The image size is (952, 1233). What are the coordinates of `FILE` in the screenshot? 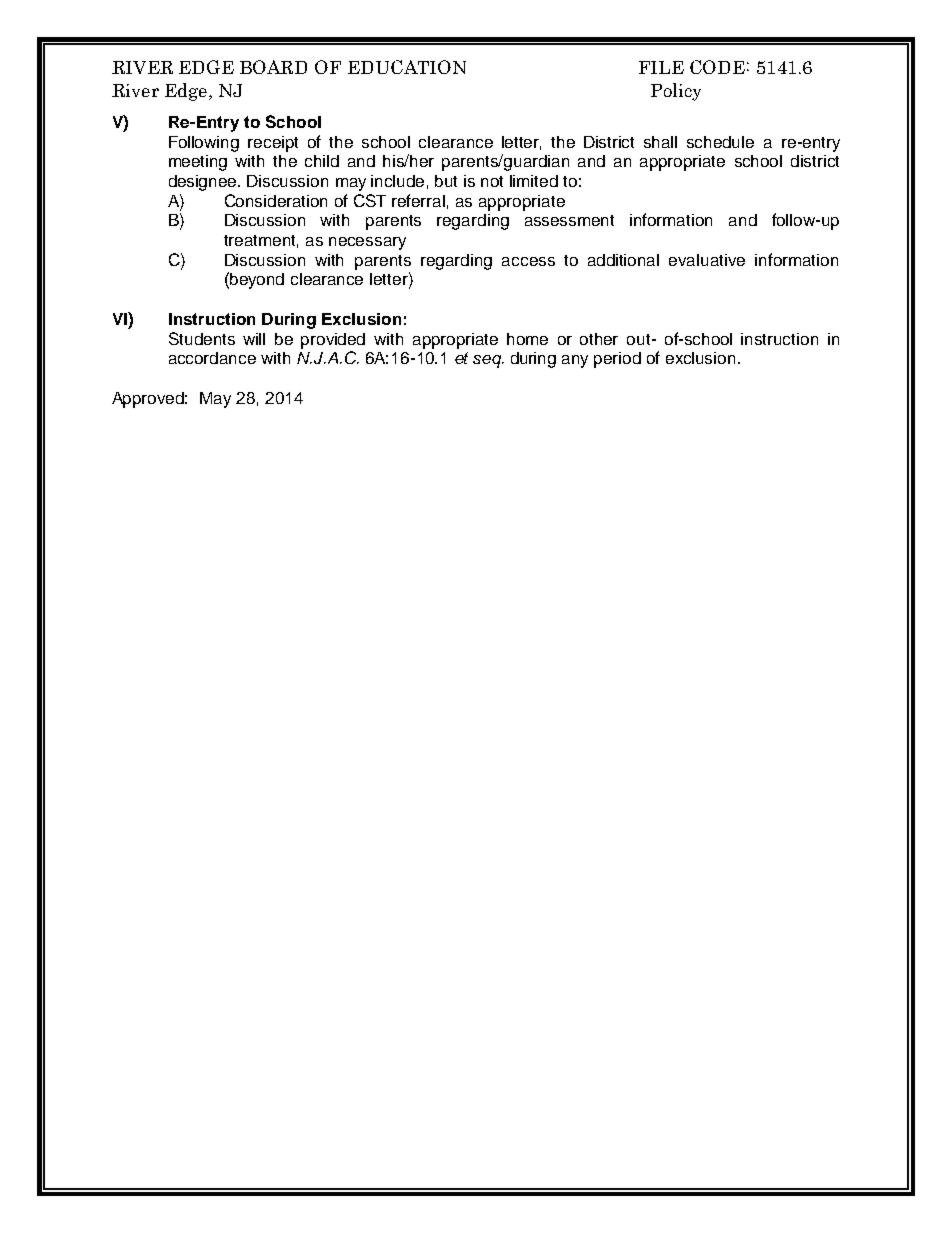 It's located at (661, 67).
